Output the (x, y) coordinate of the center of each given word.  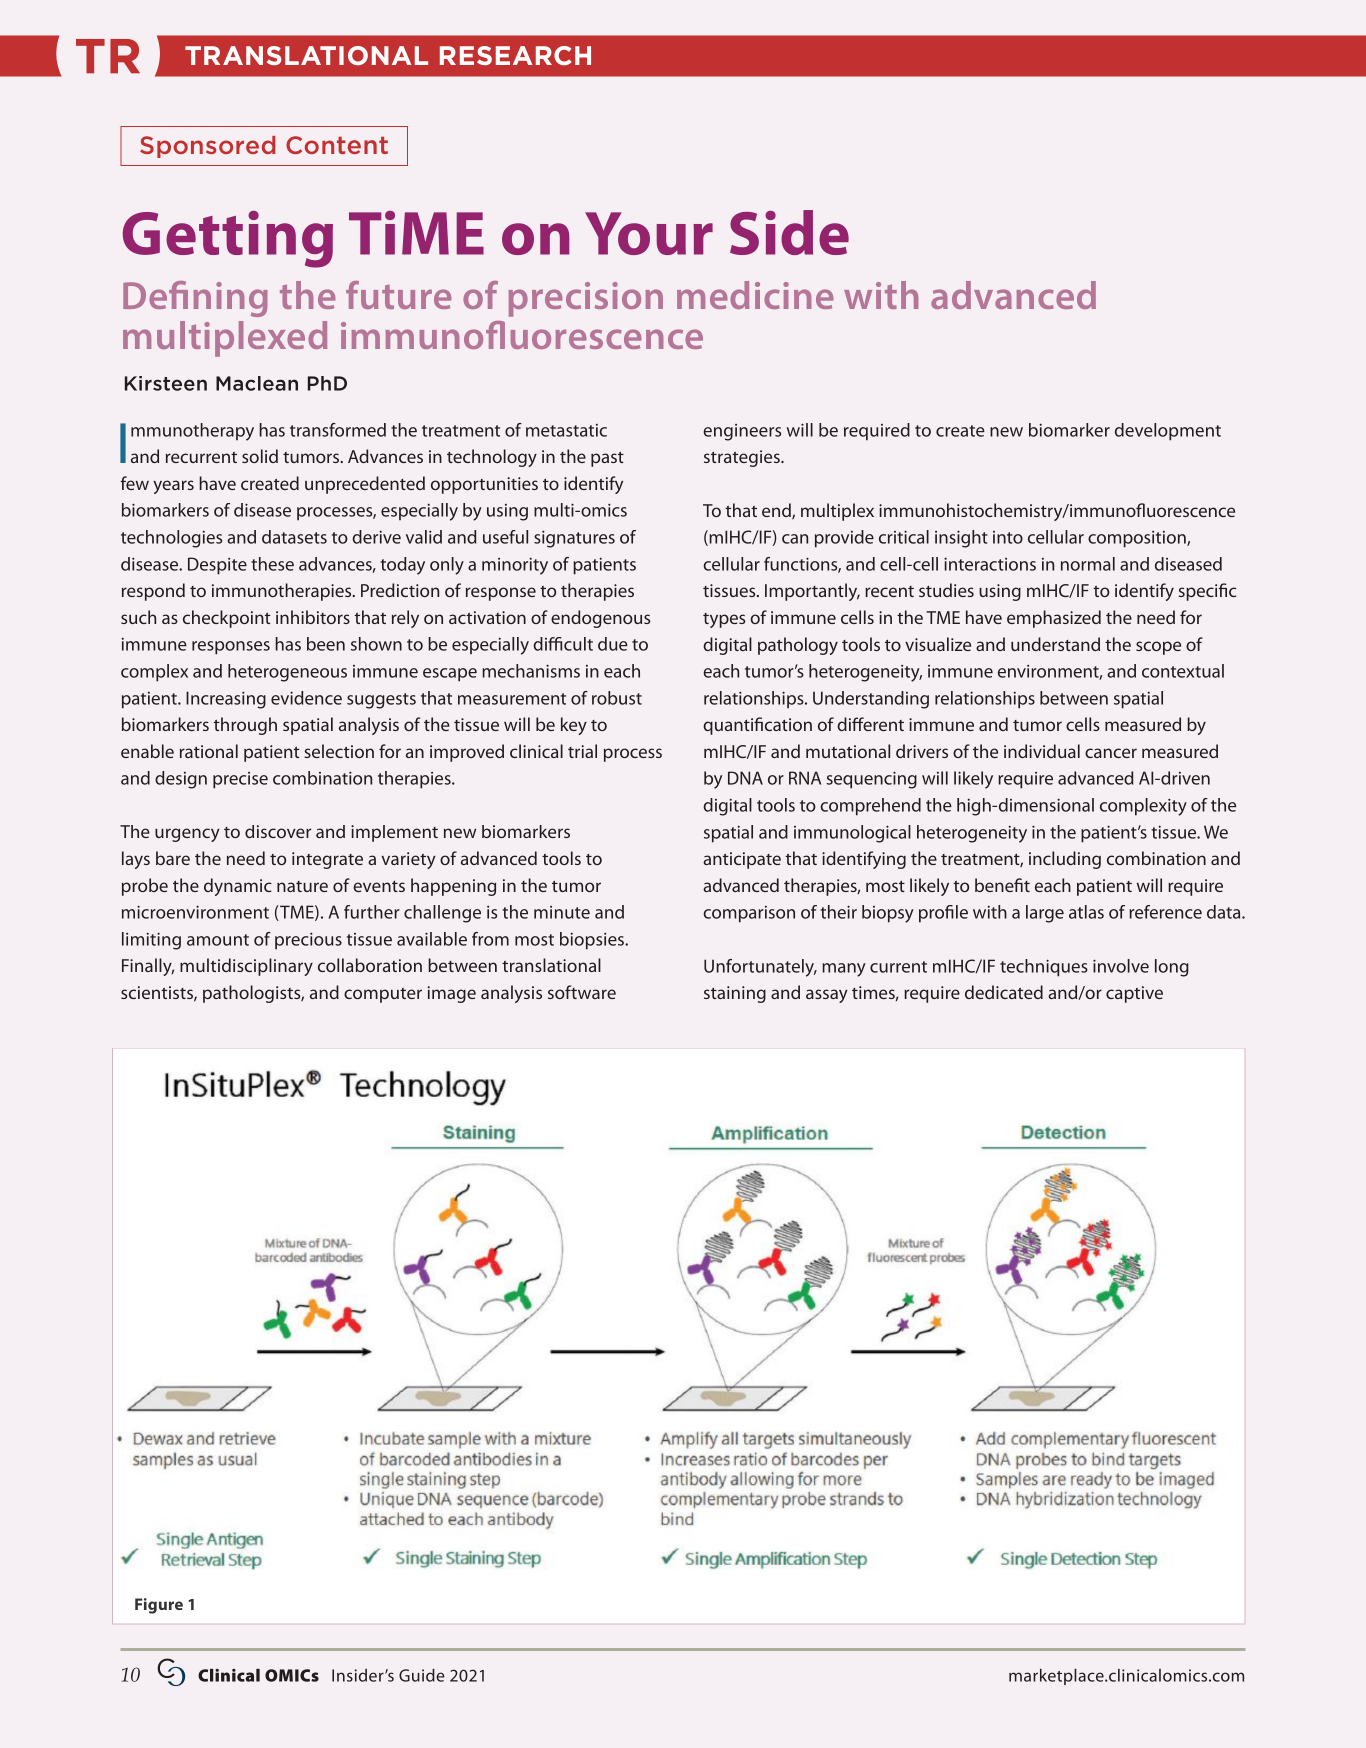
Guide (422, 1675)
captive (1134, 994)
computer (383, 995)
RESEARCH (515, 55)
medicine (755, 295)
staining (735, 994)
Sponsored (208, 147)
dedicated (1004, 992)
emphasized (1054, 619)
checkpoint (227, 619)
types (724, 620)
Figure (159, 1606)
